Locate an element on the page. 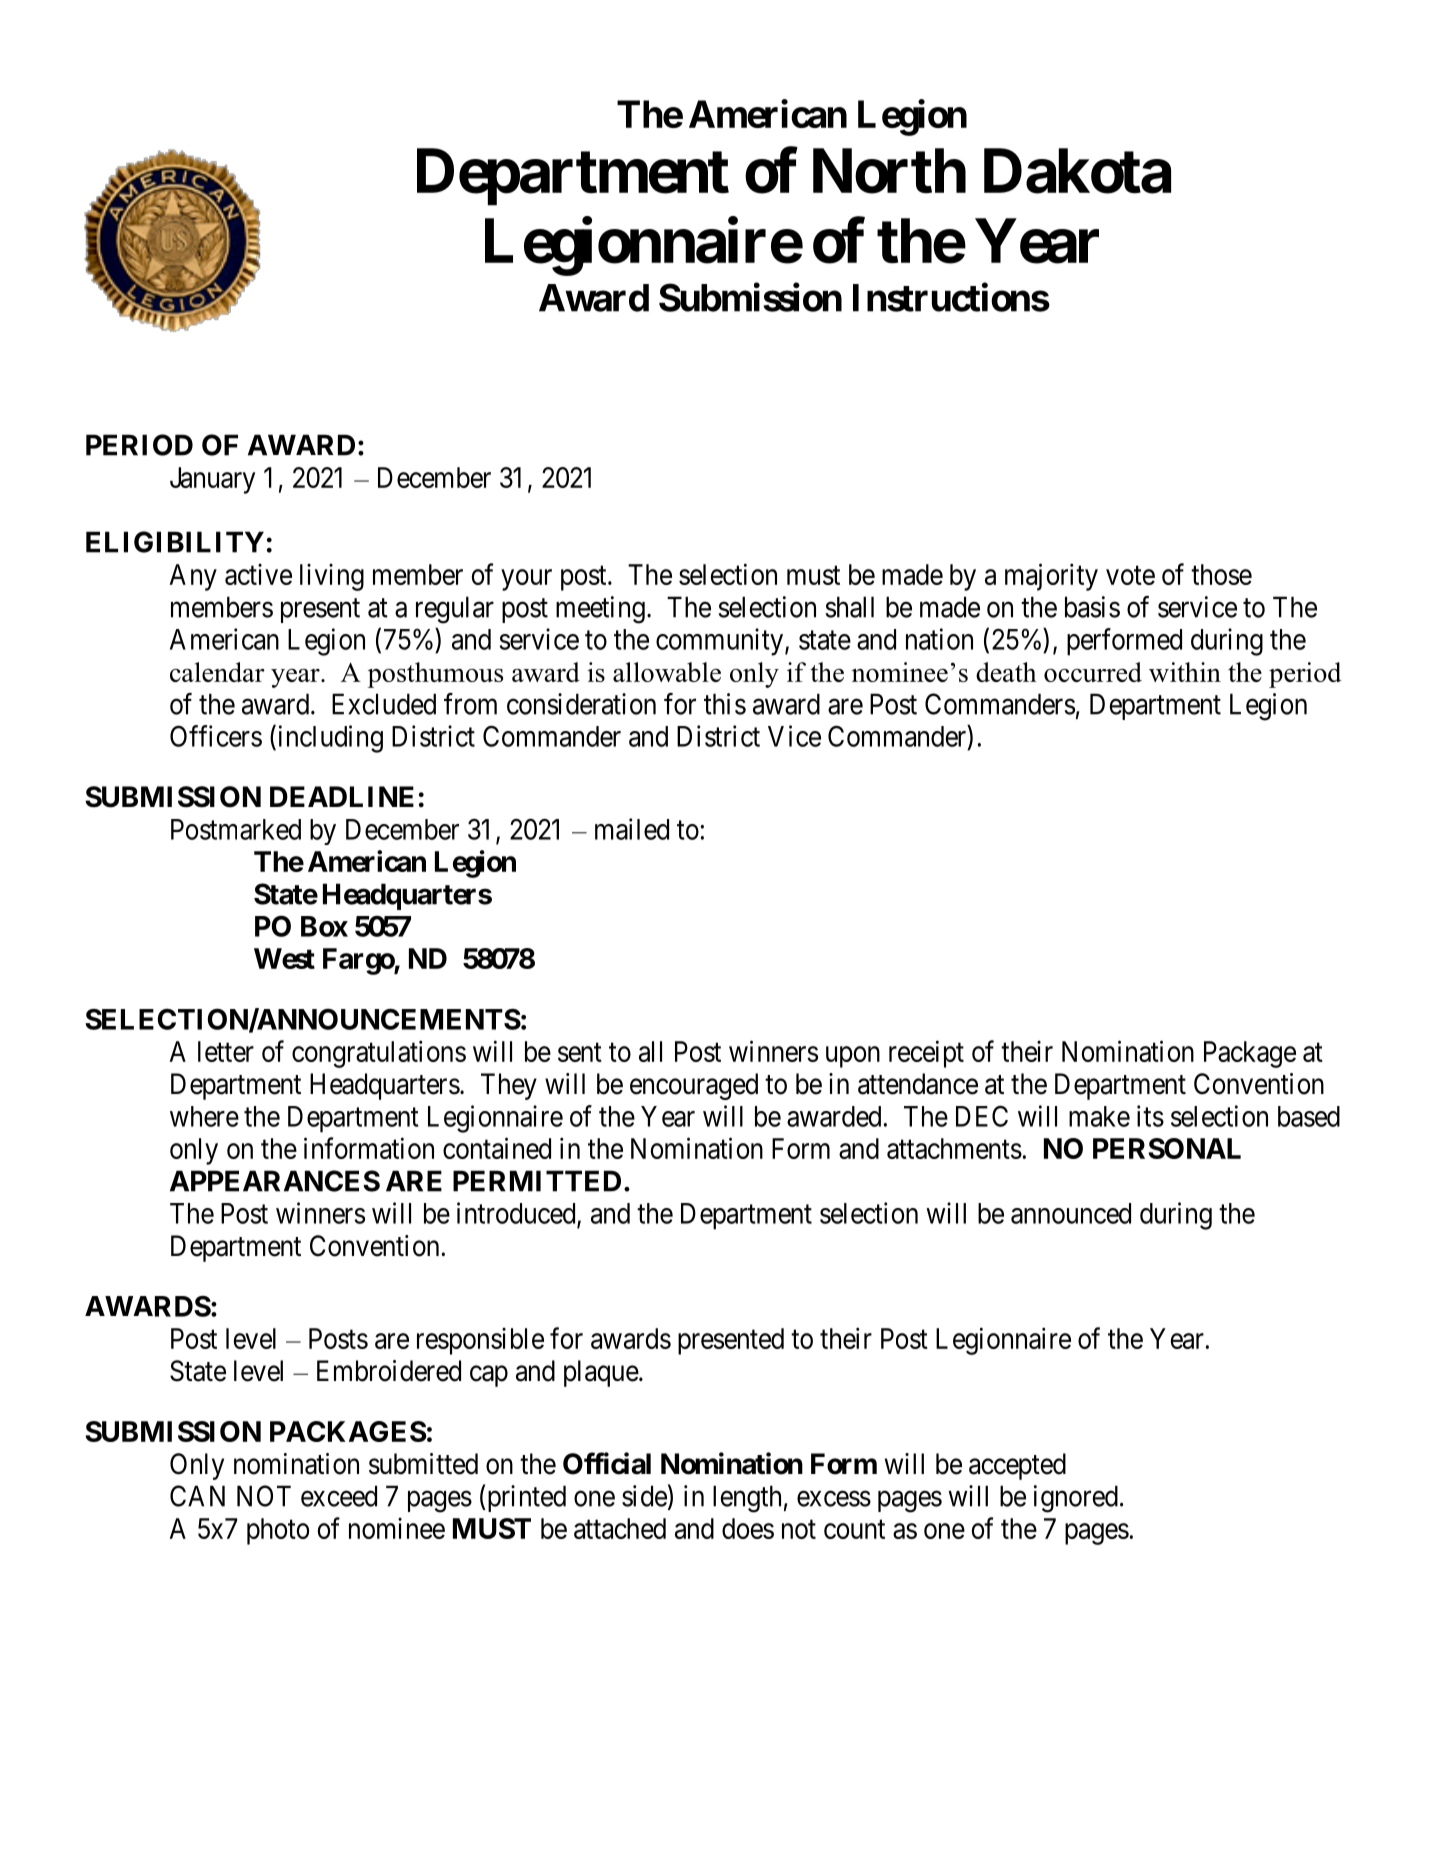 This image has width=1435, height=1857. living is located at coordinates (332, 577).
